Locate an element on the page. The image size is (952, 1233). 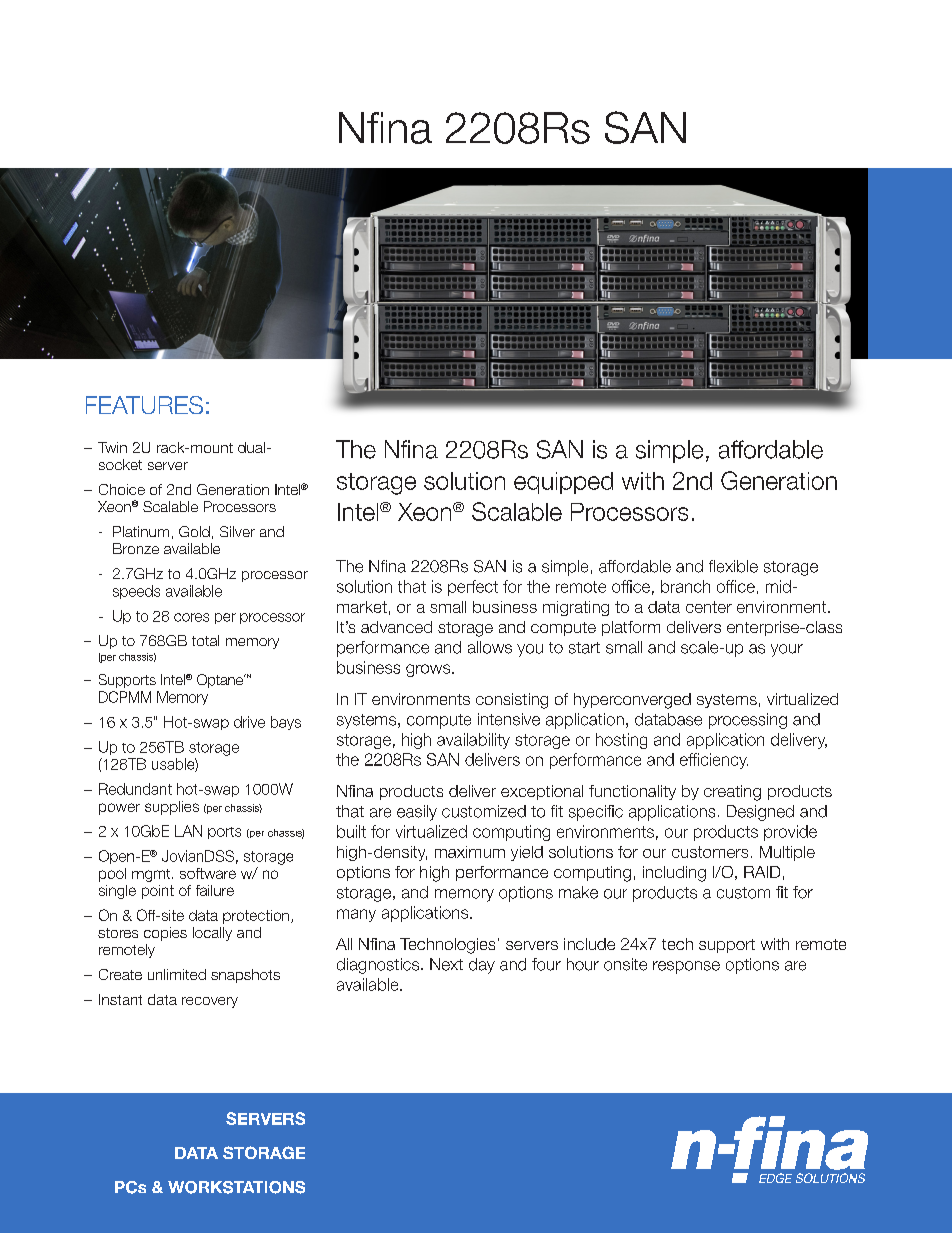
hour is located at coordinates (583, 964).
